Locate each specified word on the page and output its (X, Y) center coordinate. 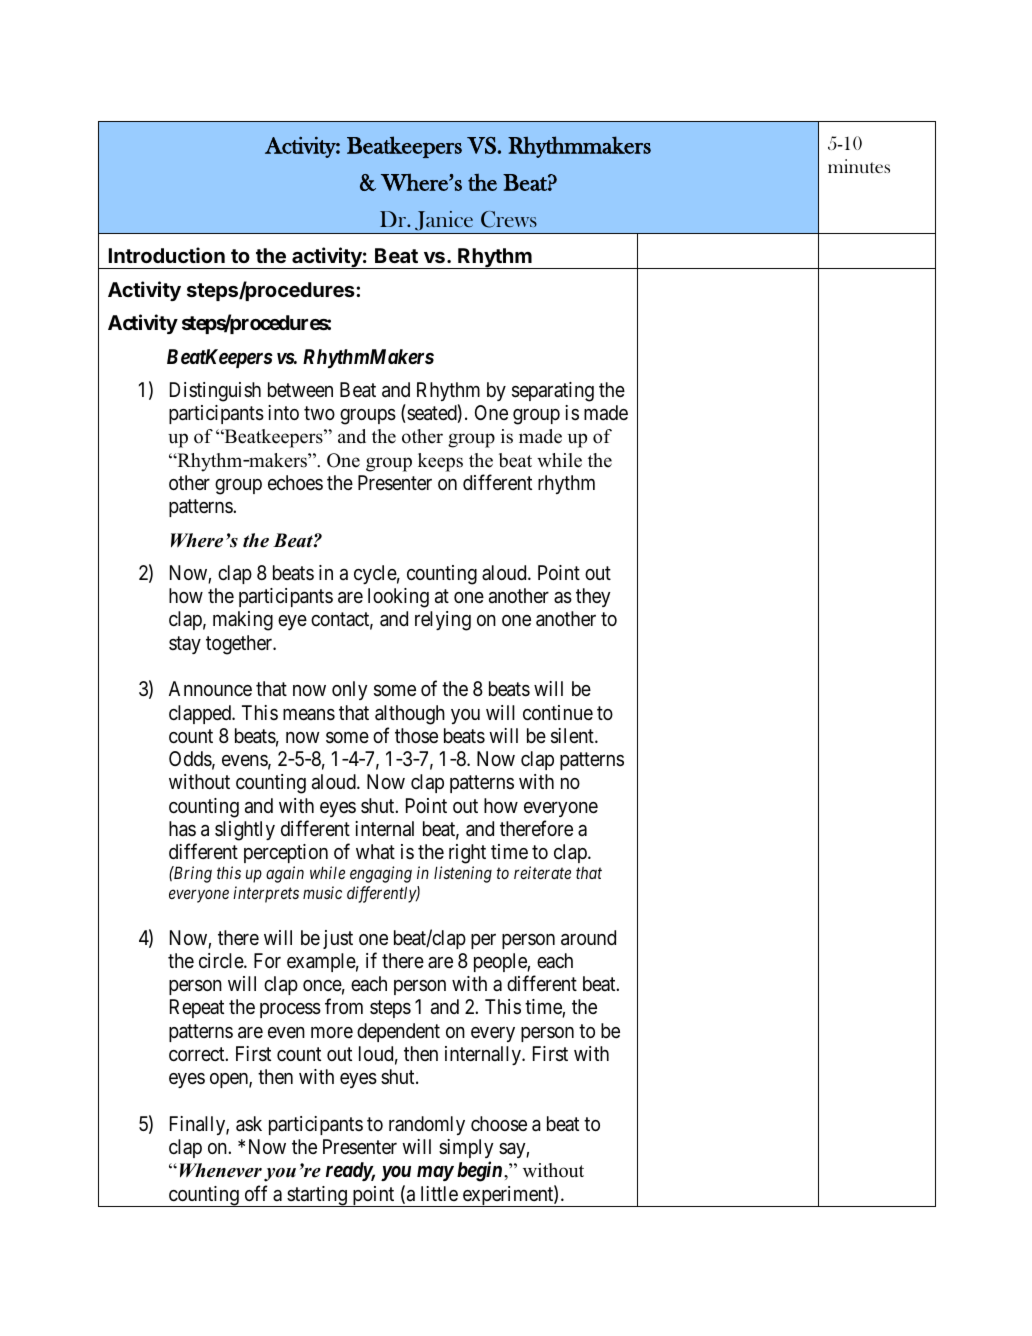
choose (499, 1124)
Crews (509, 219)
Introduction (167, 255)
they (593, 597)
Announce (210, 688)
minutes (859, 166)
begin (479, 1171)
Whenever (221, 1170)
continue (558, 712)
